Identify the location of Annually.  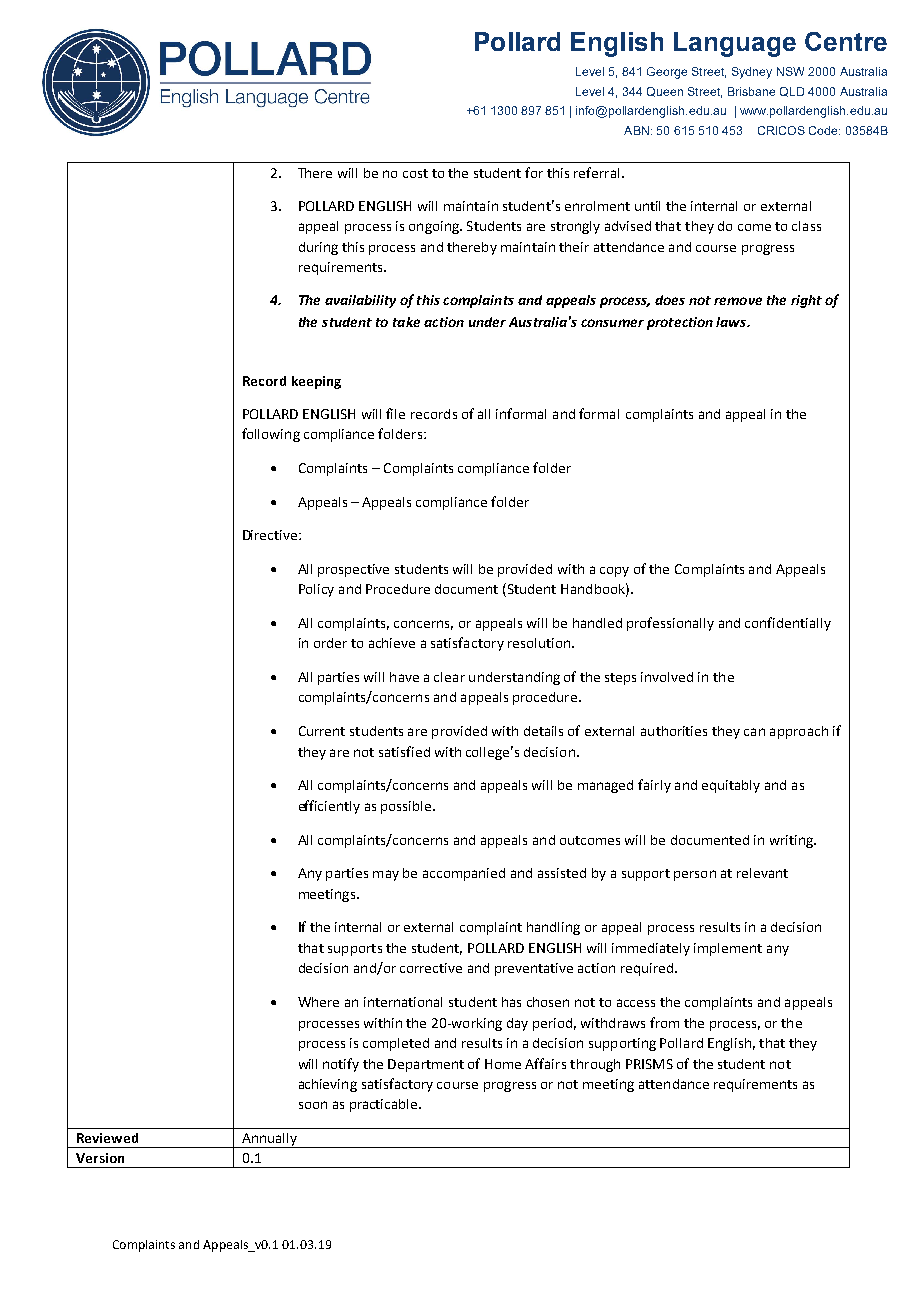
(269, 1140).
